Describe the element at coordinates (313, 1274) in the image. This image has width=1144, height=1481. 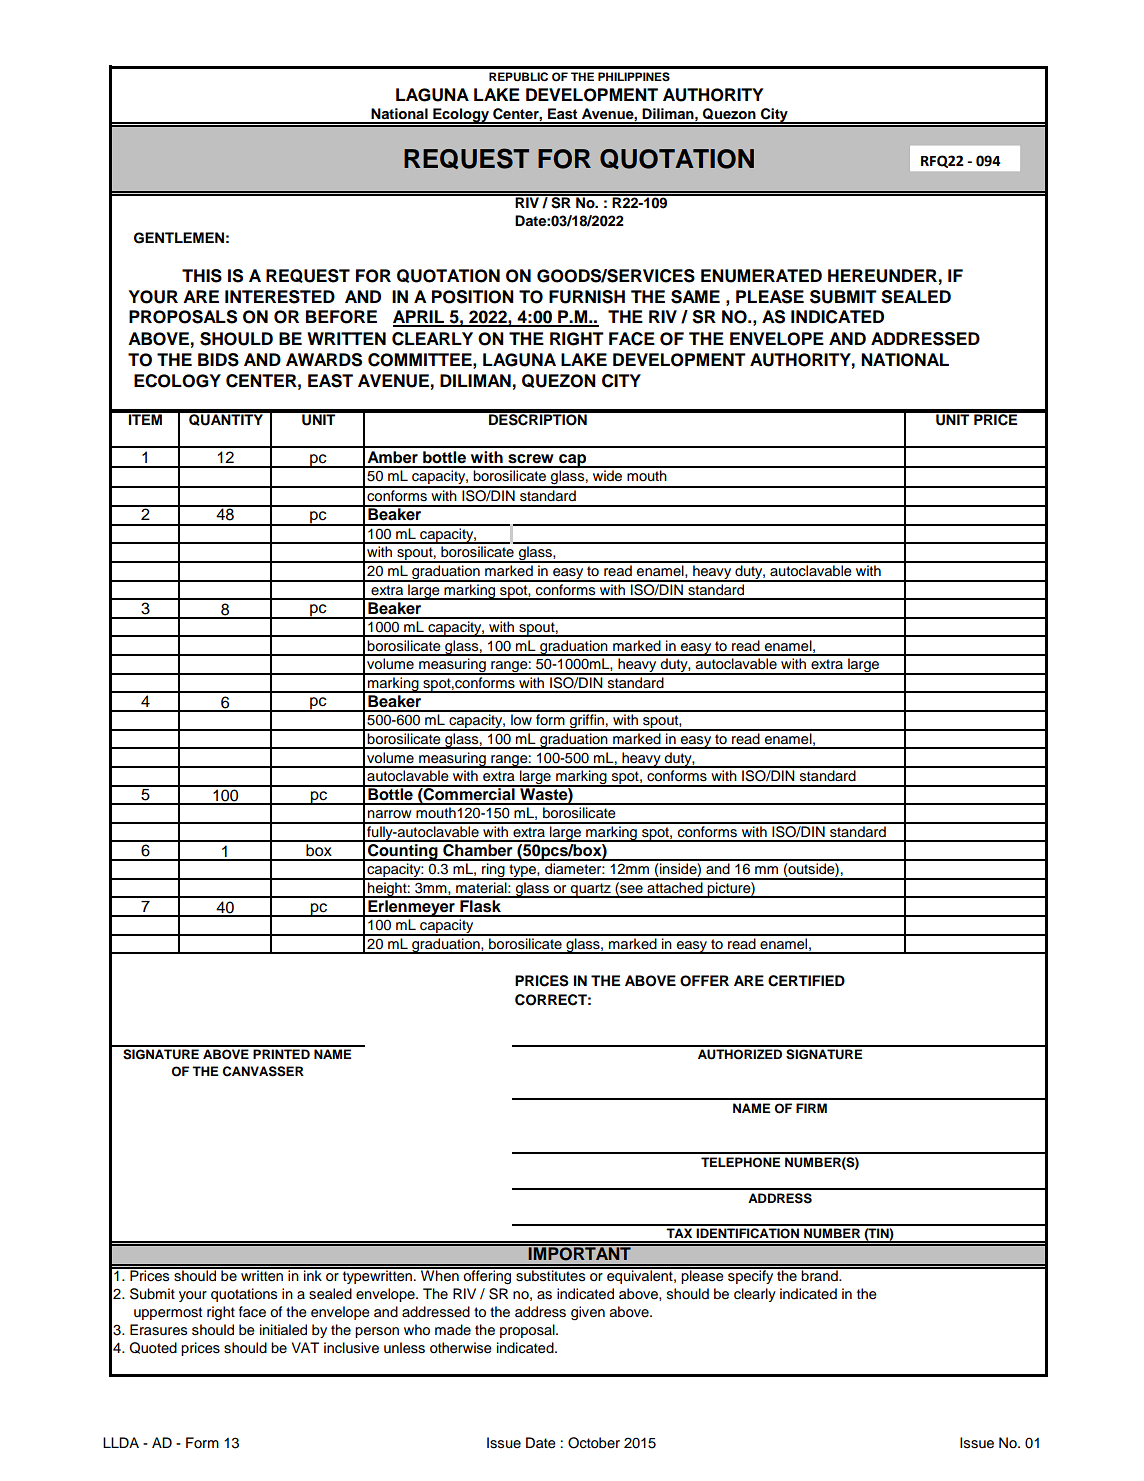
I see `ink` at that location.
